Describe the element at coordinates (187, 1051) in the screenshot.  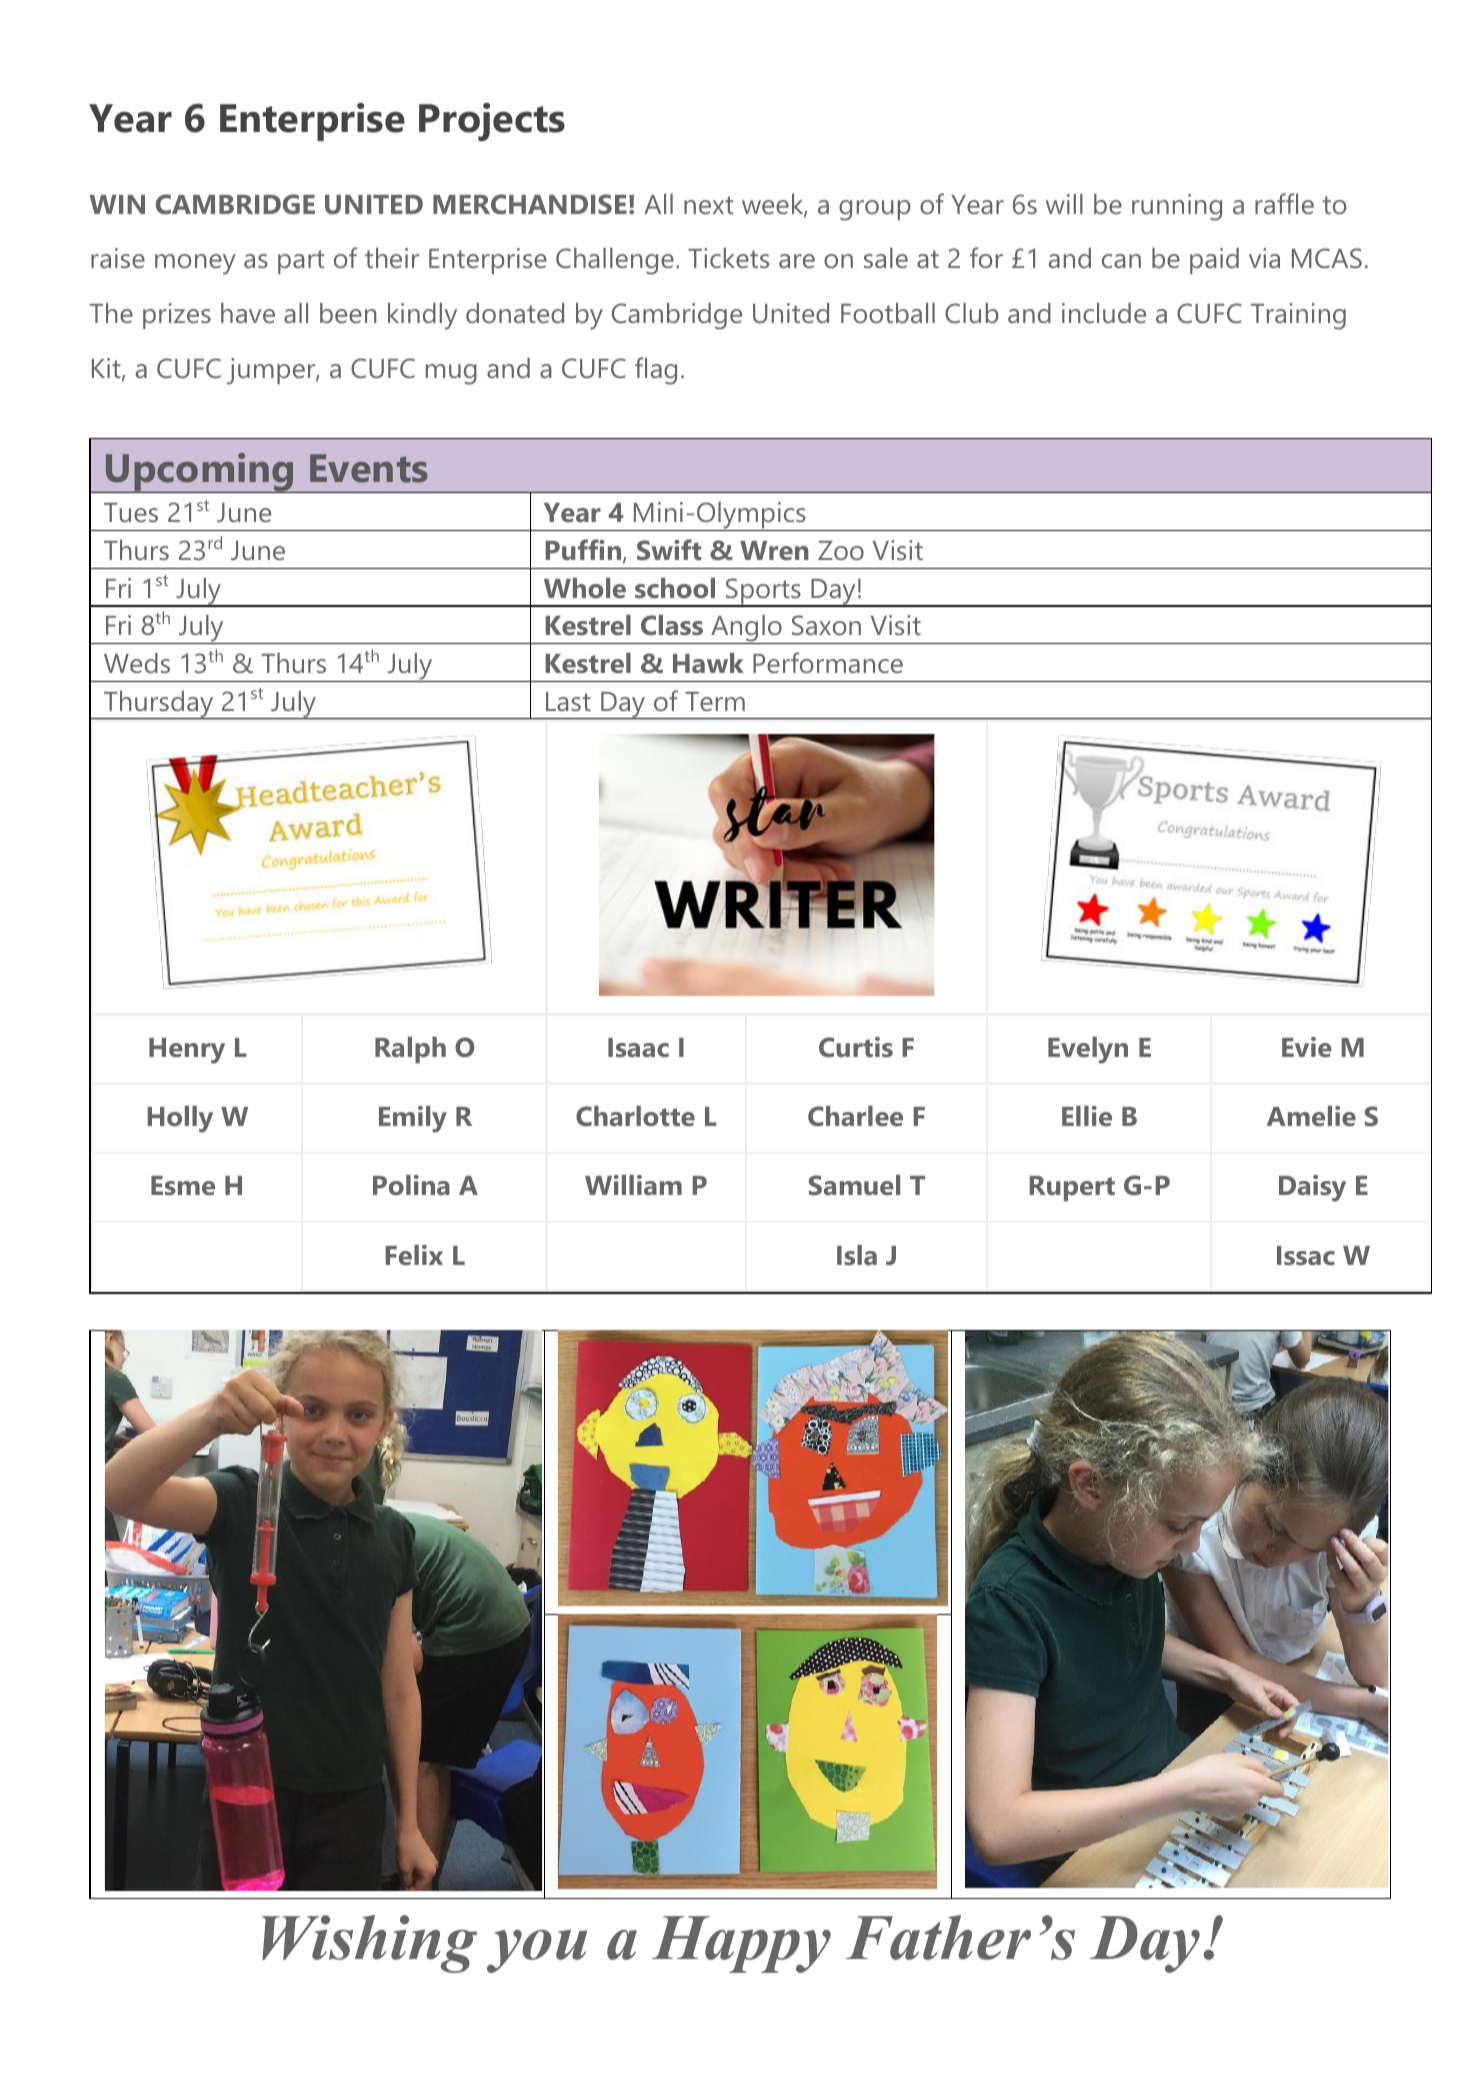
I see `Henry` at that location.
